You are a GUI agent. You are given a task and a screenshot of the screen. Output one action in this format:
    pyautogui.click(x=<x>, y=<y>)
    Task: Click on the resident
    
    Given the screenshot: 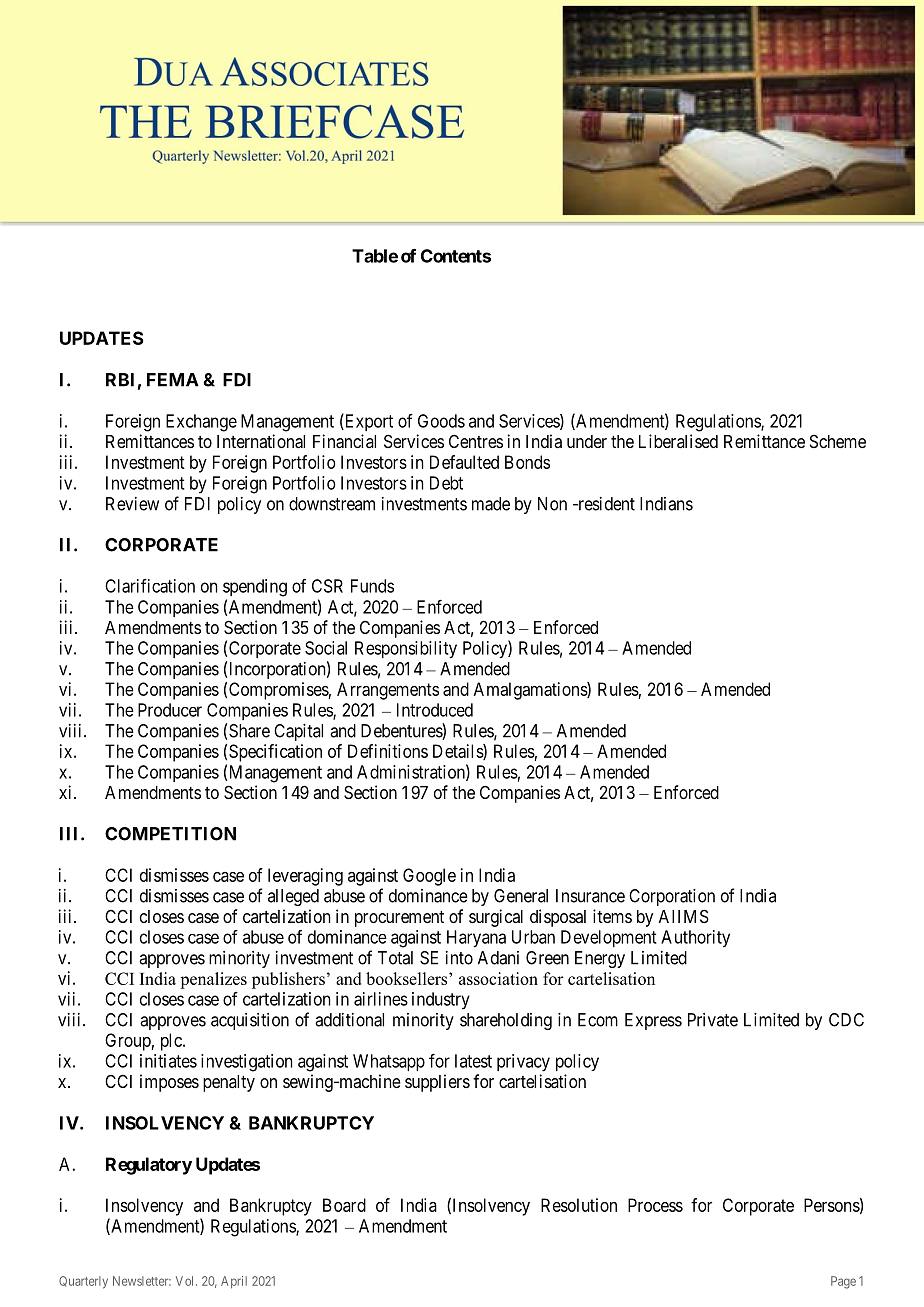 What is the action you would take?
    pyautogui.click(x=605, y=504)
